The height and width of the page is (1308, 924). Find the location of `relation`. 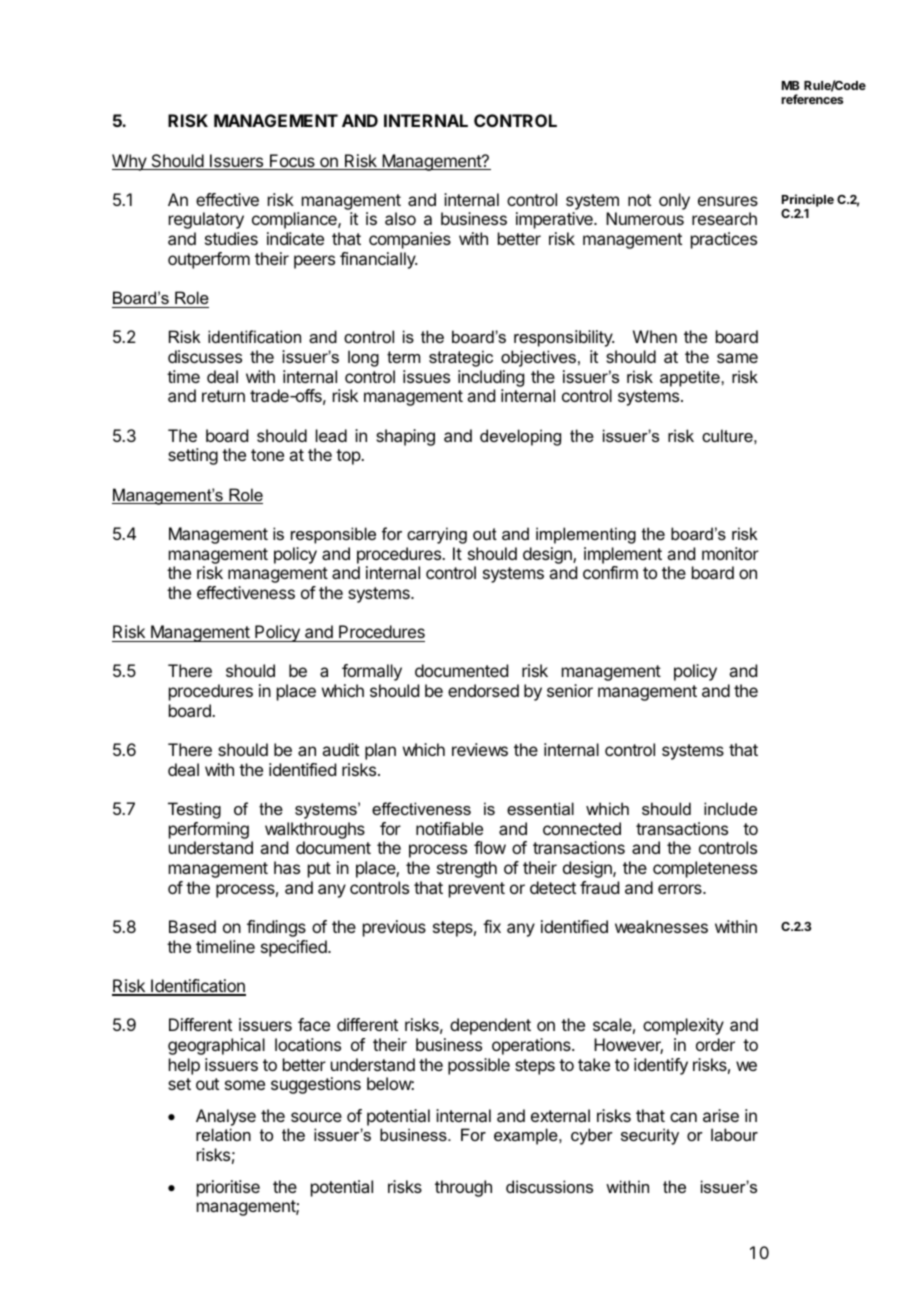

relation is located at coordinates (223, 1134).
